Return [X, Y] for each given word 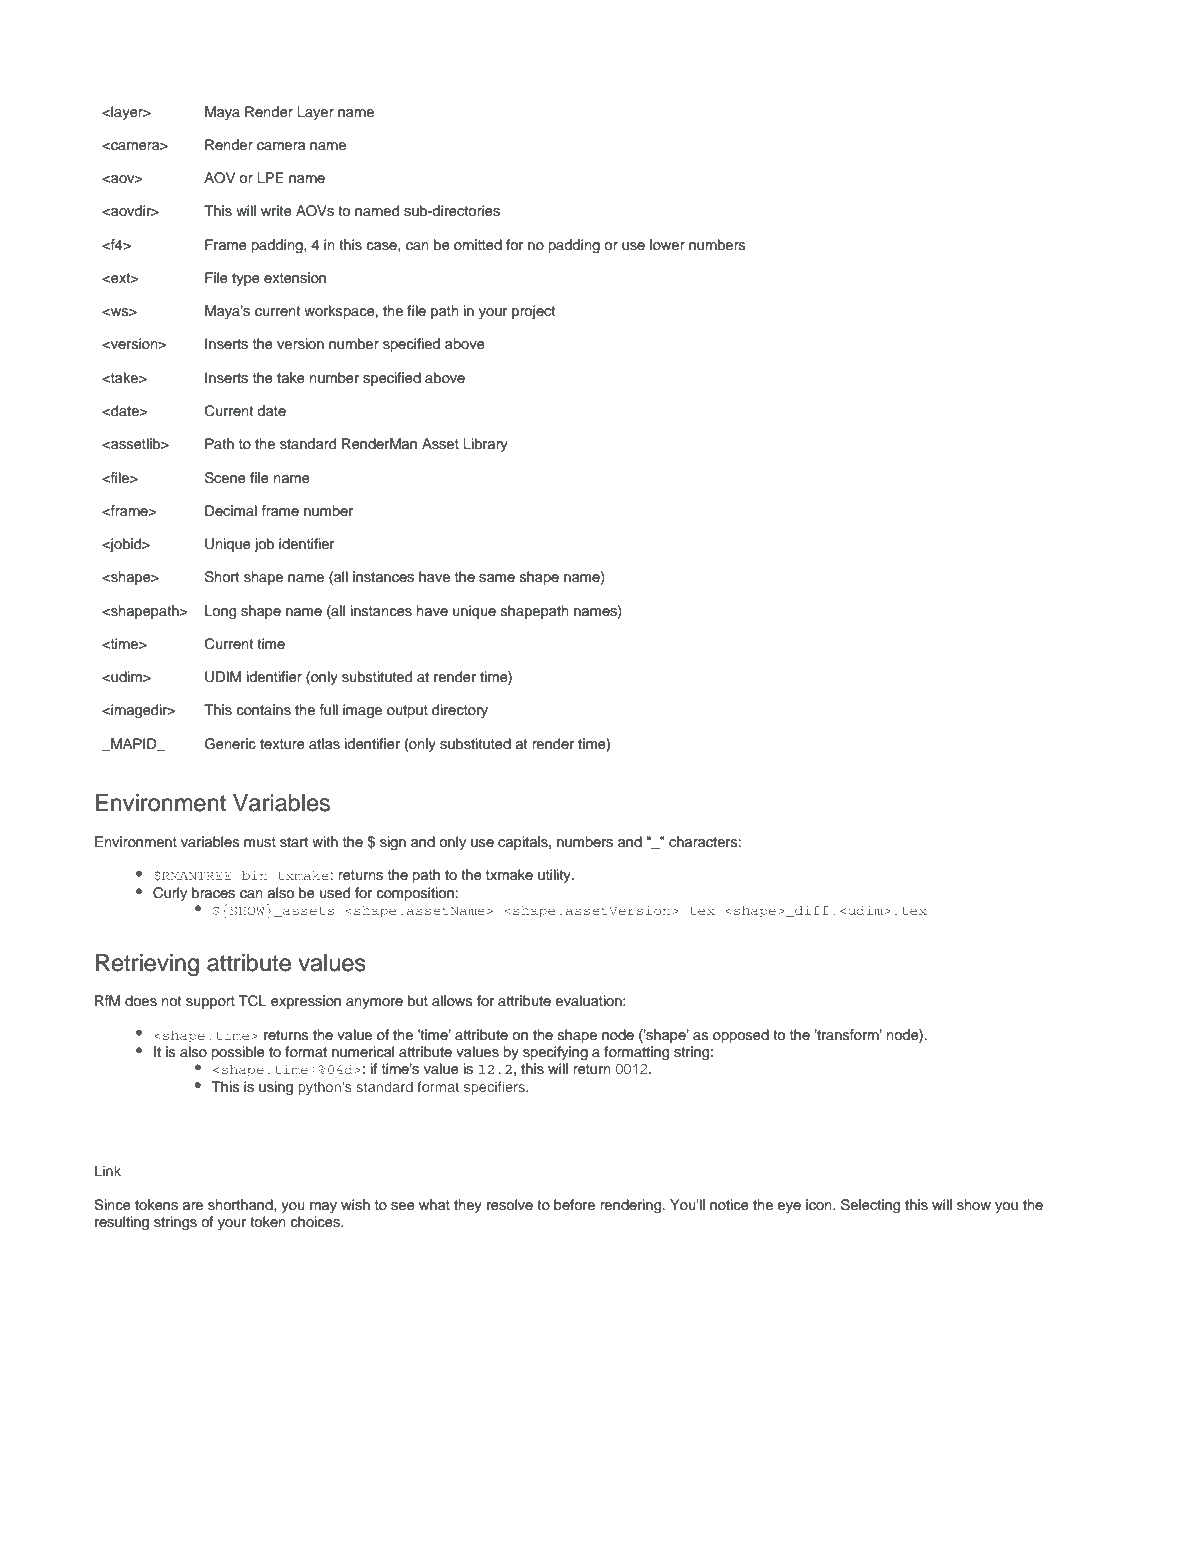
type [246, 279]
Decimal [231, 510]
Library [485, 445]
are [193, 1206]
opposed [741, 1036]
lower [667, 245]
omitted [478, 245]
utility [555, 876]
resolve [510, 1205]
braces [213, 893]
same [497, 578]
